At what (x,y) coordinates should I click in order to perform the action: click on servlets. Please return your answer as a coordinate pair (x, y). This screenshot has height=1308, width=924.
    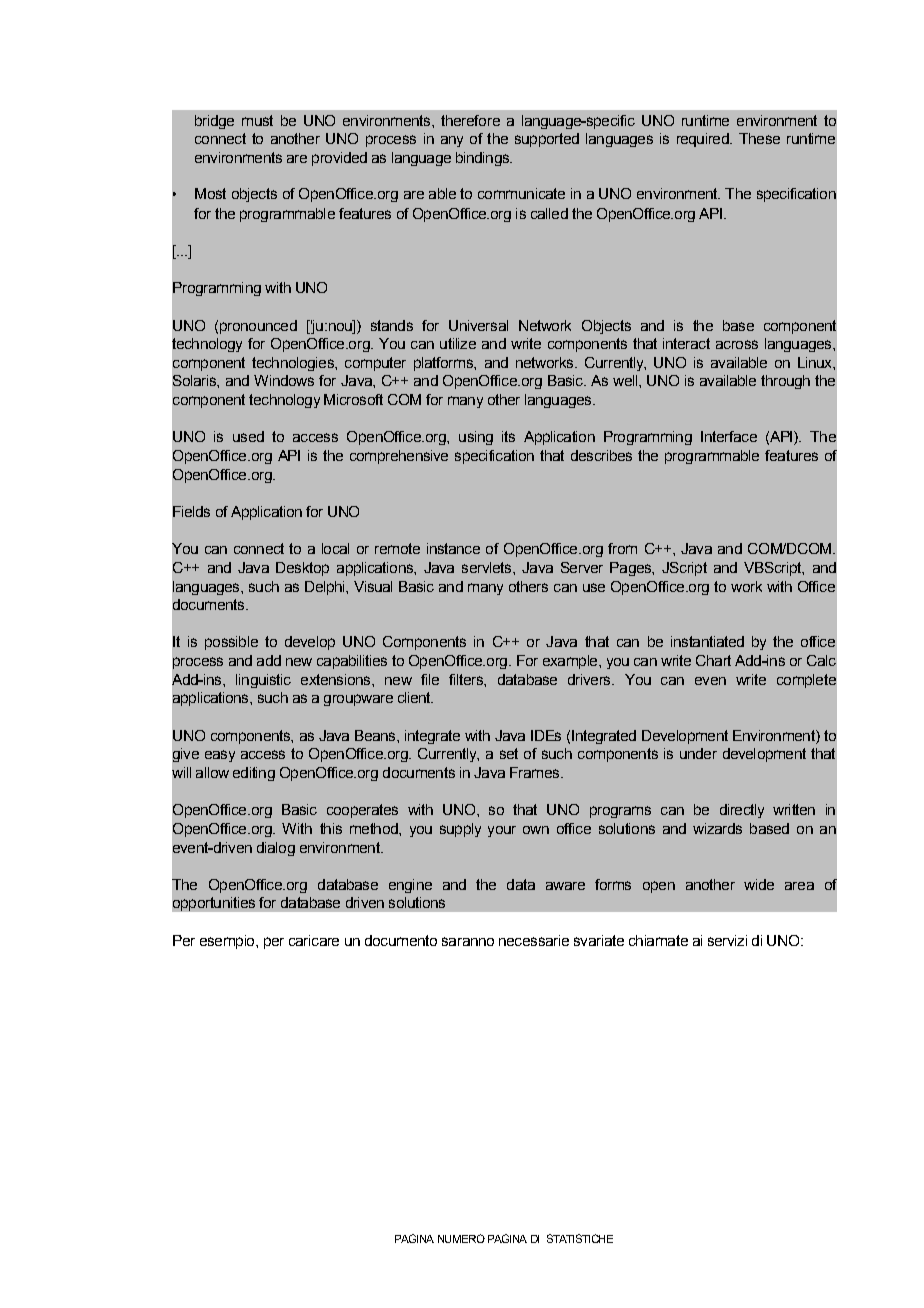
    Looking at the image, I should click on (488, 567).
